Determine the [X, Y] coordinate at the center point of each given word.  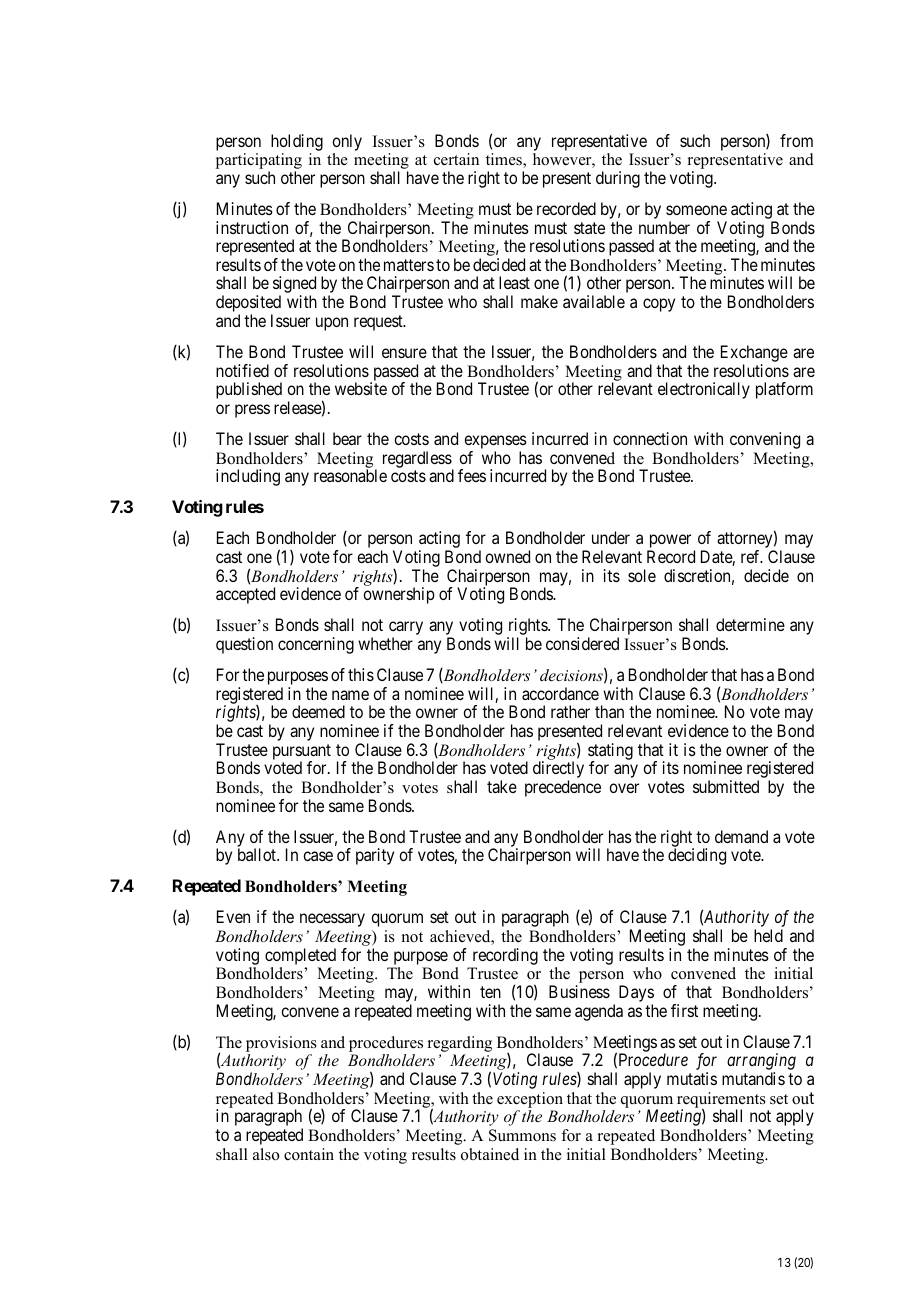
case [318, 856]
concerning [316, 645]
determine [750, 624]
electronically [704, 390]
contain [309, 1154]
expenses [495, 443]
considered [582, 643]
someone [696, 210]
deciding [697, 856]
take [502, 786]
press [252, 411]
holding [297, 142]
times [505, 160]
